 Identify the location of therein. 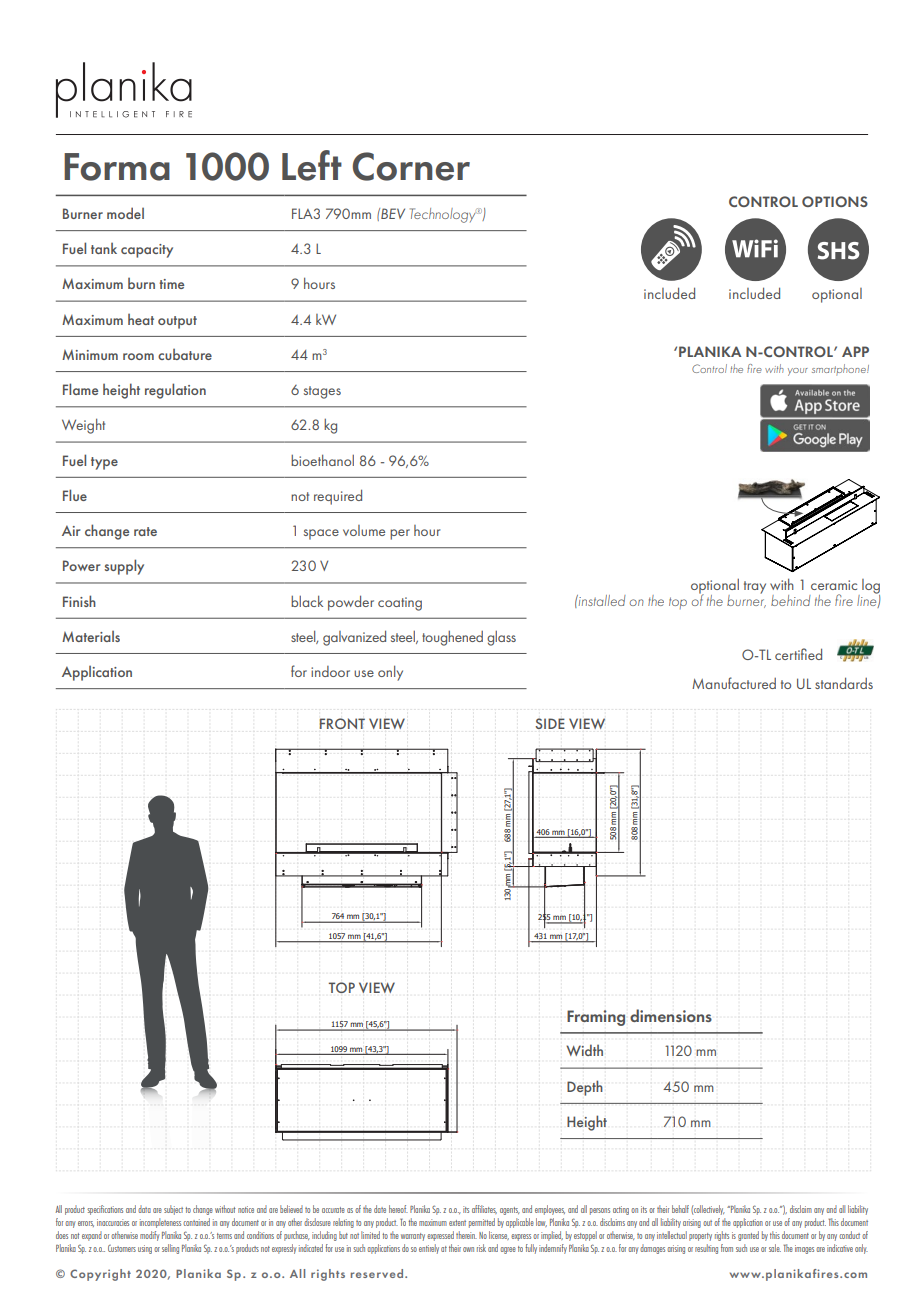
(466, 1235).
